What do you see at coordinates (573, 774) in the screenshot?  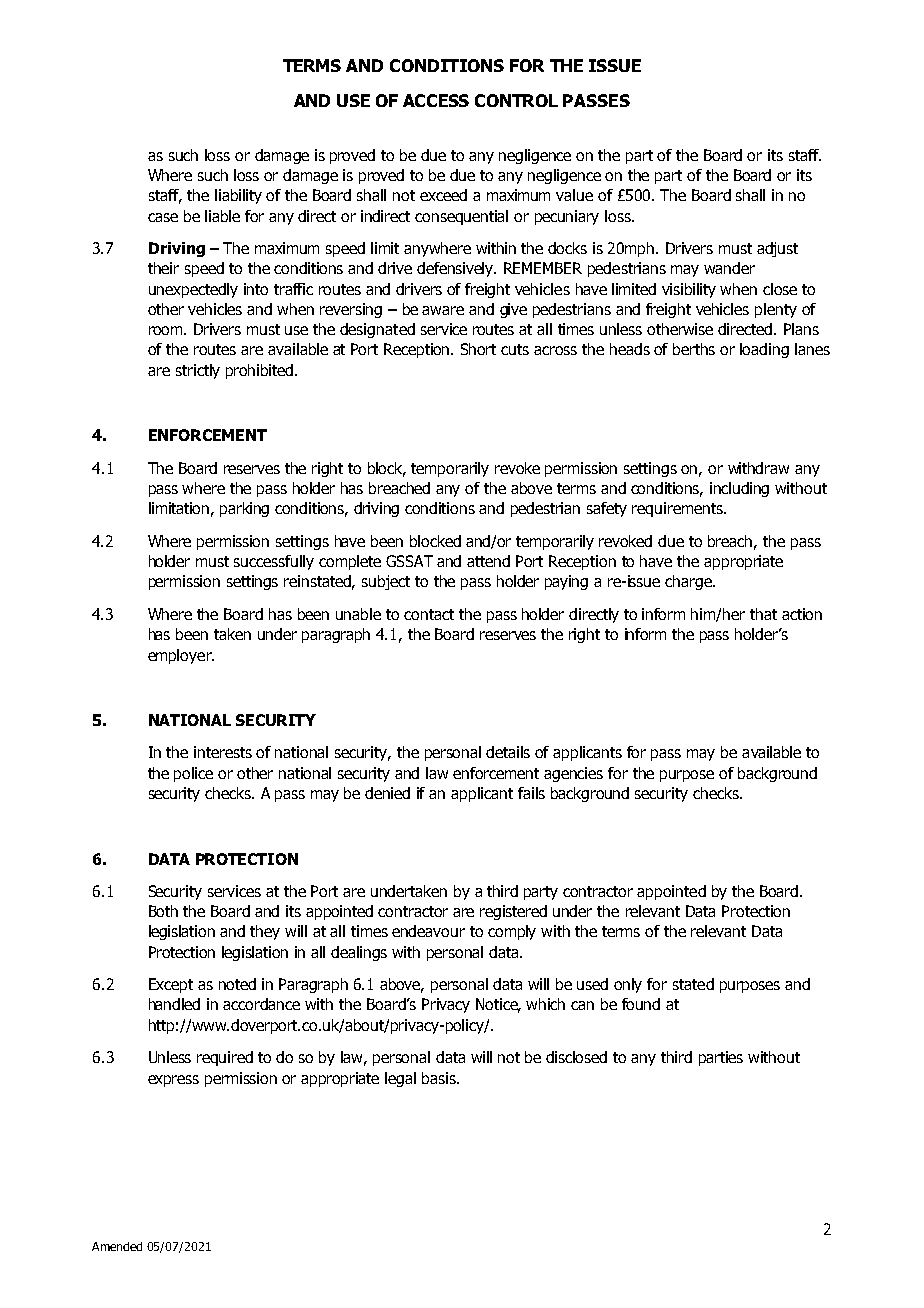 I see `agencies` at bounding box center [573, 774].
